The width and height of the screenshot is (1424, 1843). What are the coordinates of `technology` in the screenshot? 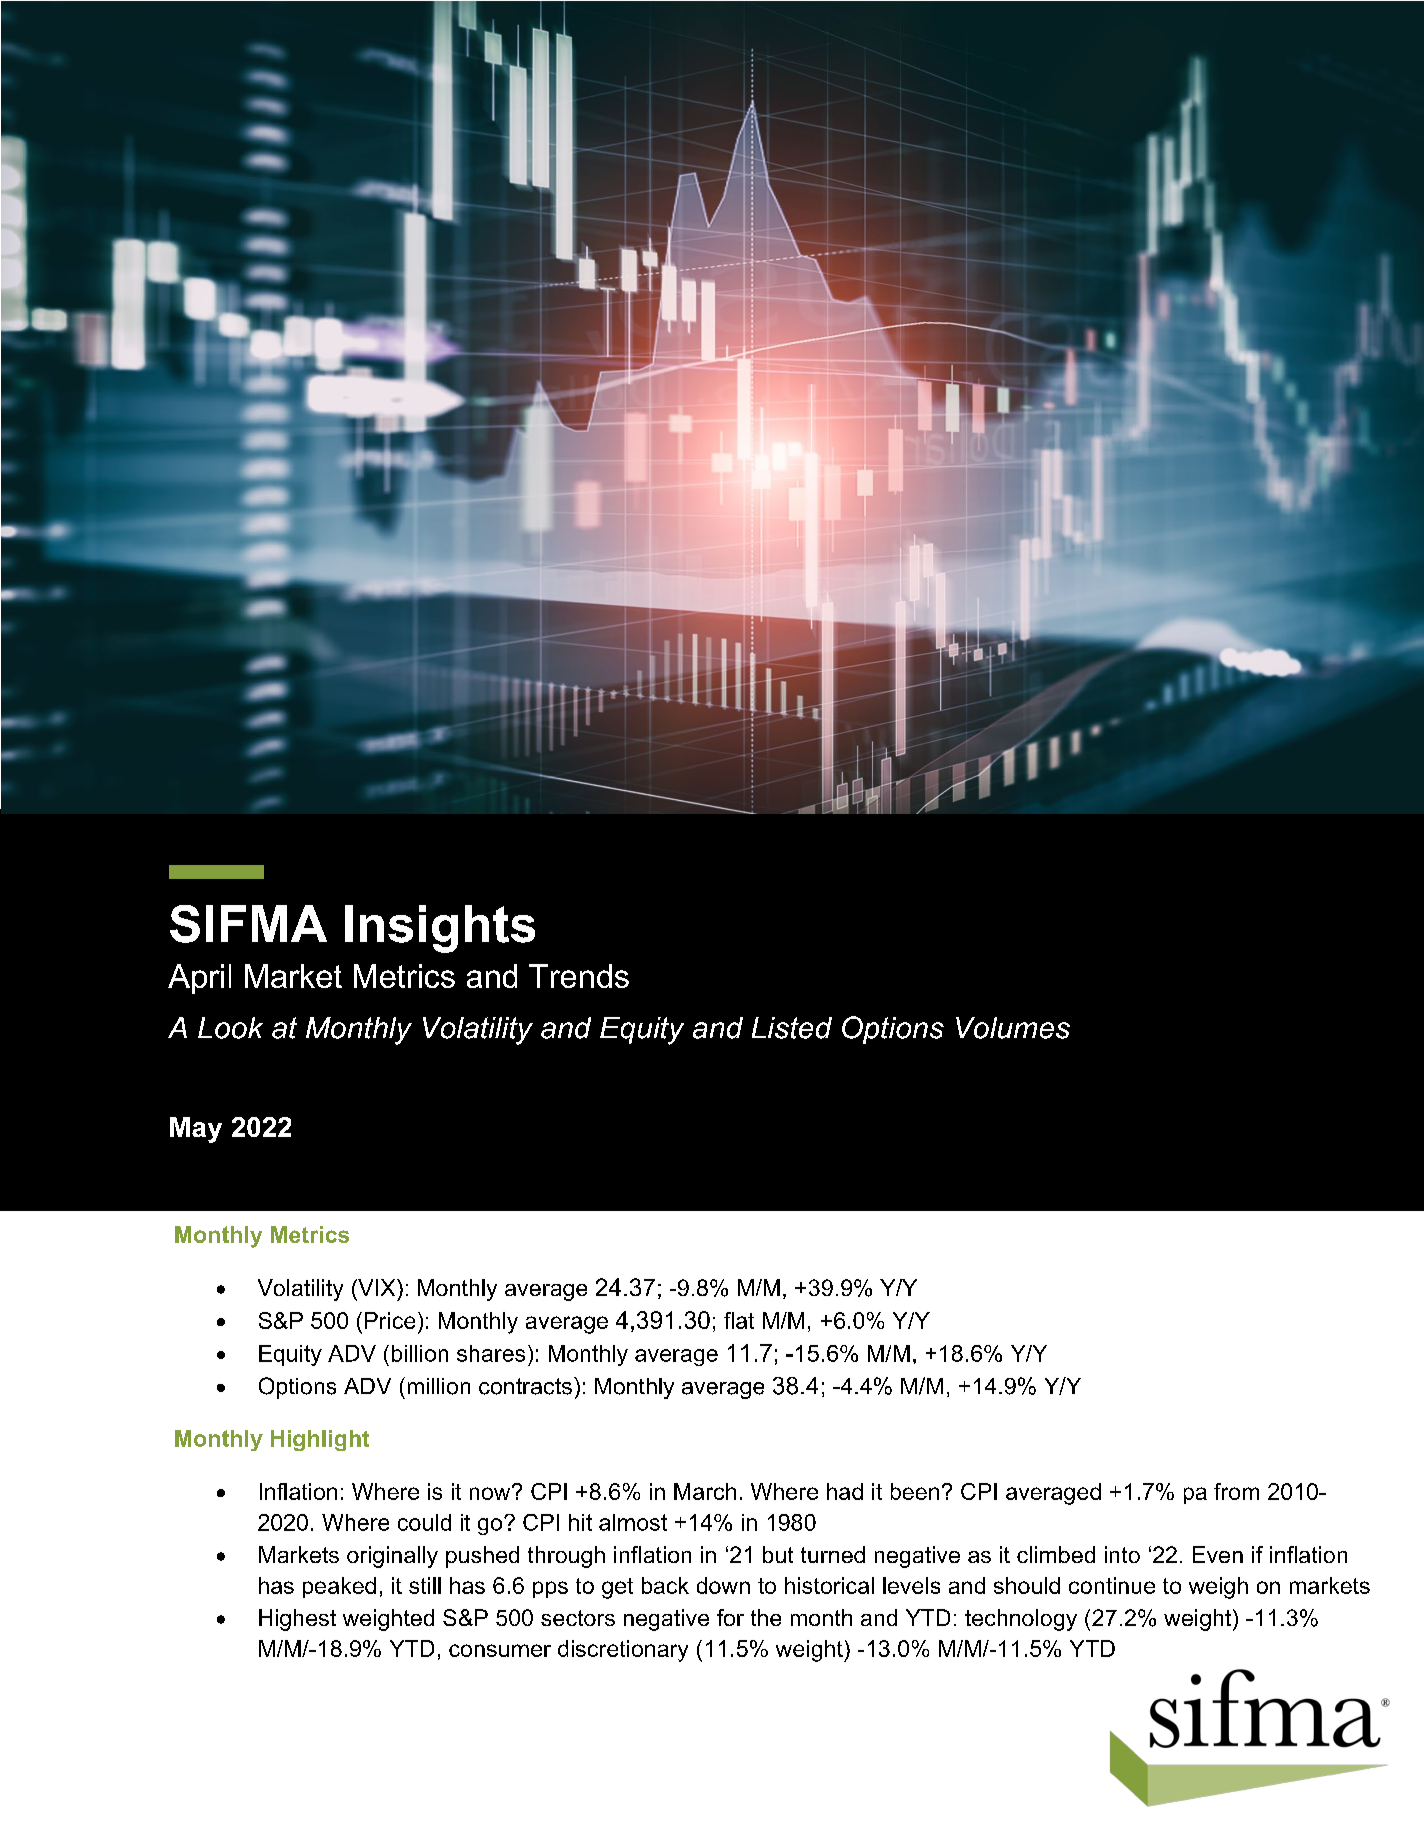 It's located at (1021, 1620).
